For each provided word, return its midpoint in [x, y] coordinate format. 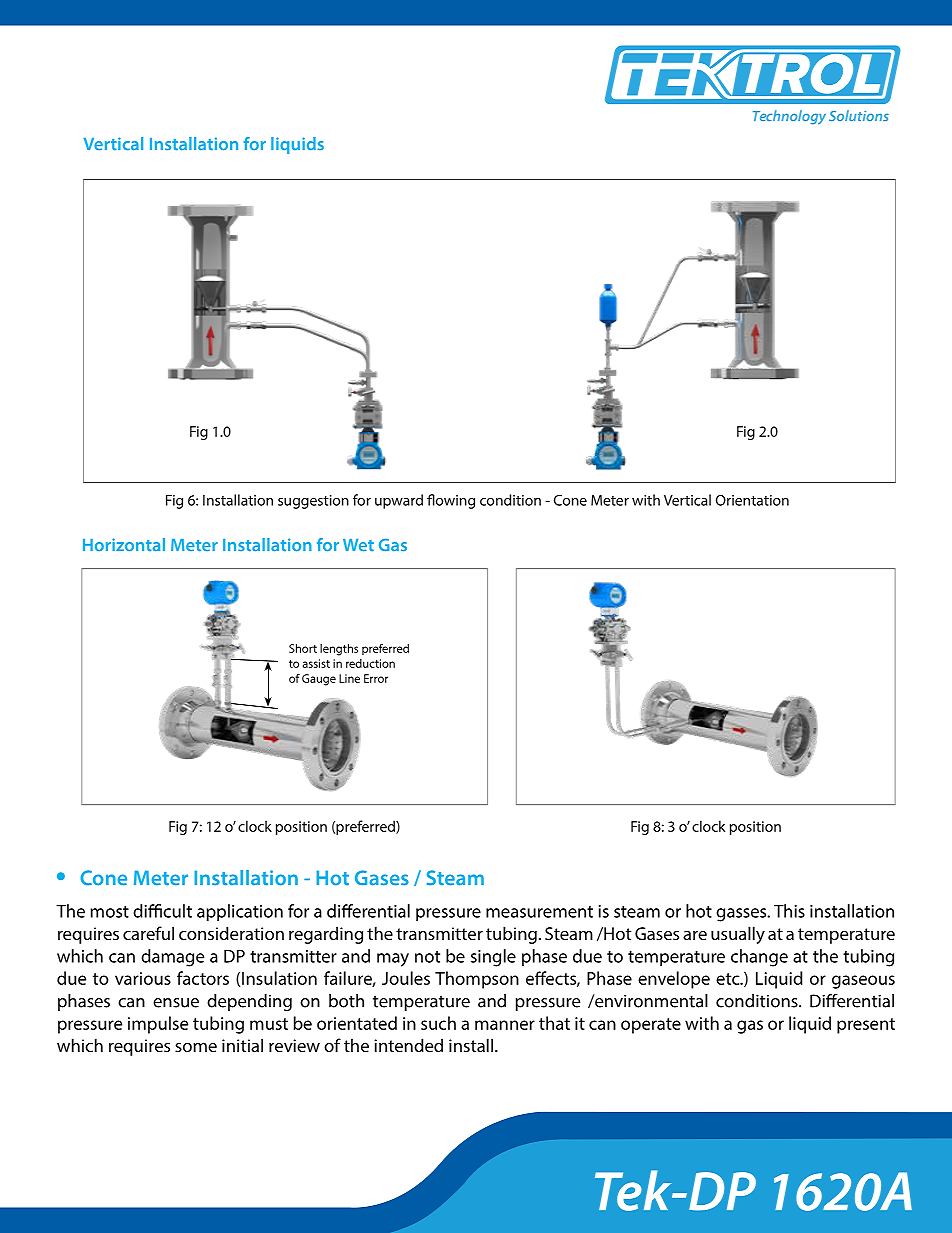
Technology [789, 117]
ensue [176, 1003]
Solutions [859, 115]
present [866, 1026]
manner [505, 1025]
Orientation [752, 500]
